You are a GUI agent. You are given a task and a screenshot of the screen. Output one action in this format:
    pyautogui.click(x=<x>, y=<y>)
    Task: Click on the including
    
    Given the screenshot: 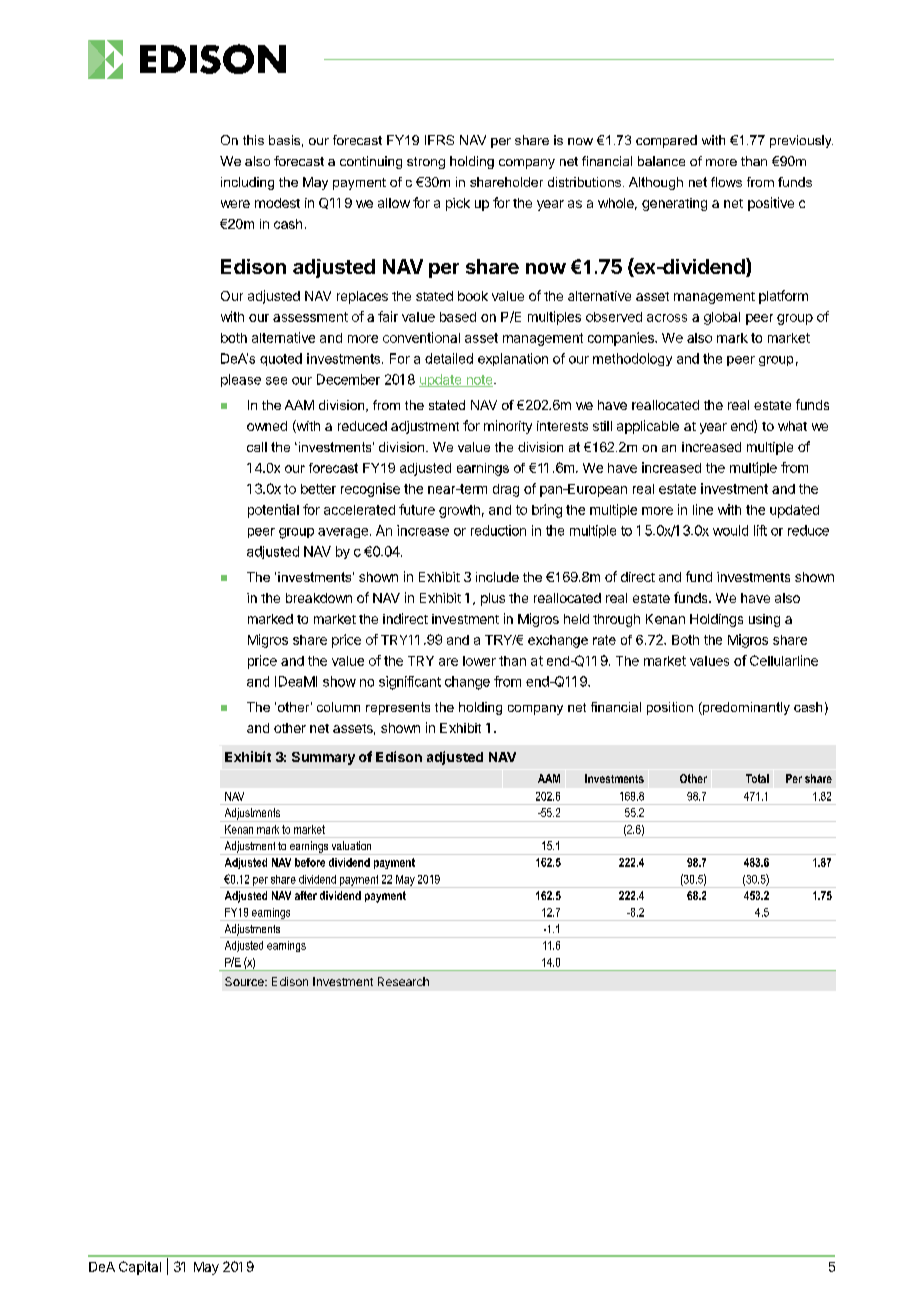 What is the action you would take?
    pyautogui.click(x=247, y=183)
